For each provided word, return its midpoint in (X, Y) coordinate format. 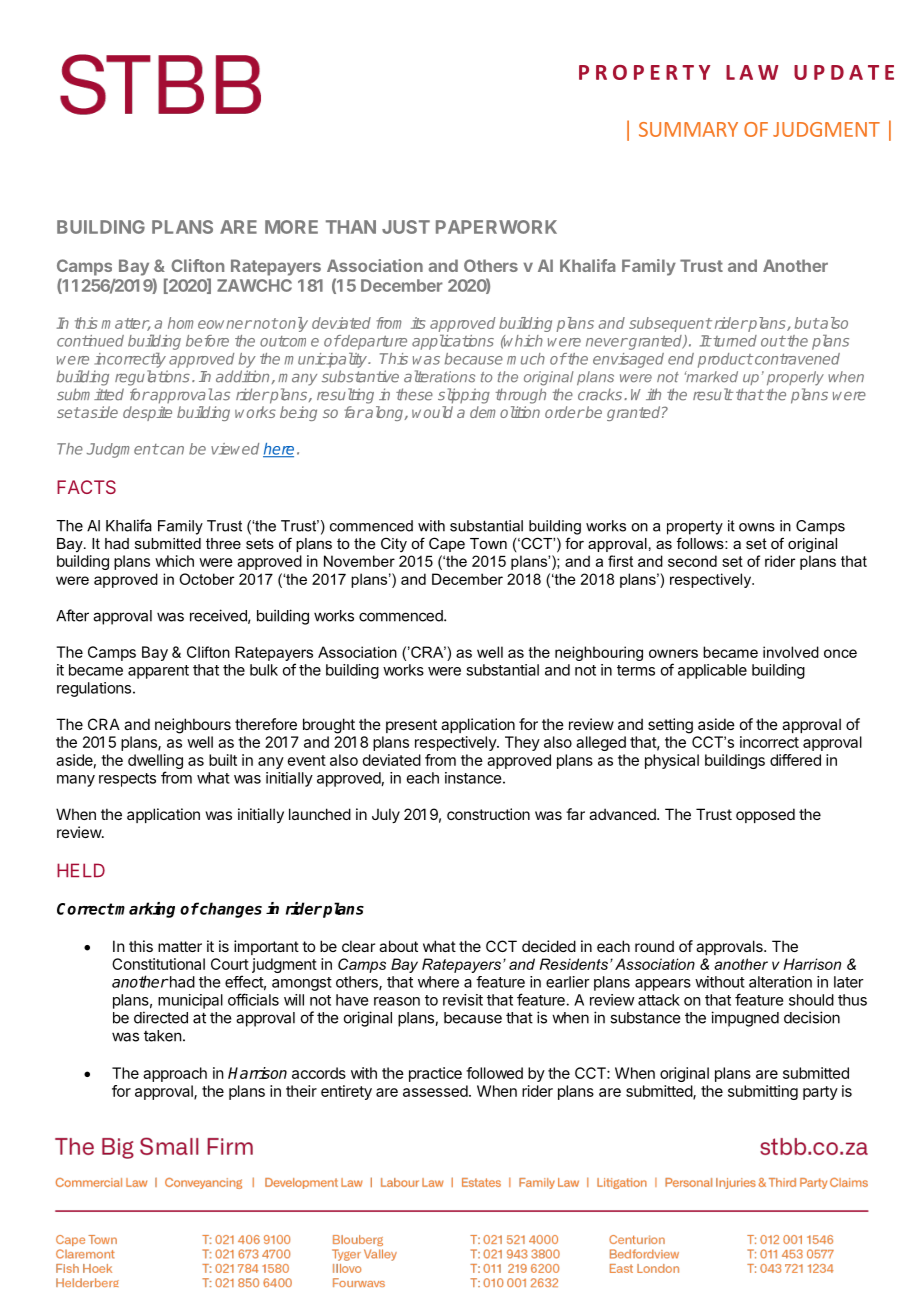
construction (488, 814)
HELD (81, 870)
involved (791, 652)
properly (795, 378)
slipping (464, 396)
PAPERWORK (496, 227)
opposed (765, 815)
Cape (447, 544)
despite (147, 413)
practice (435, 1074)
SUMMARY (688, 129)
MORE (291, 227)
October (206, 579)
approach (175, 1074)
